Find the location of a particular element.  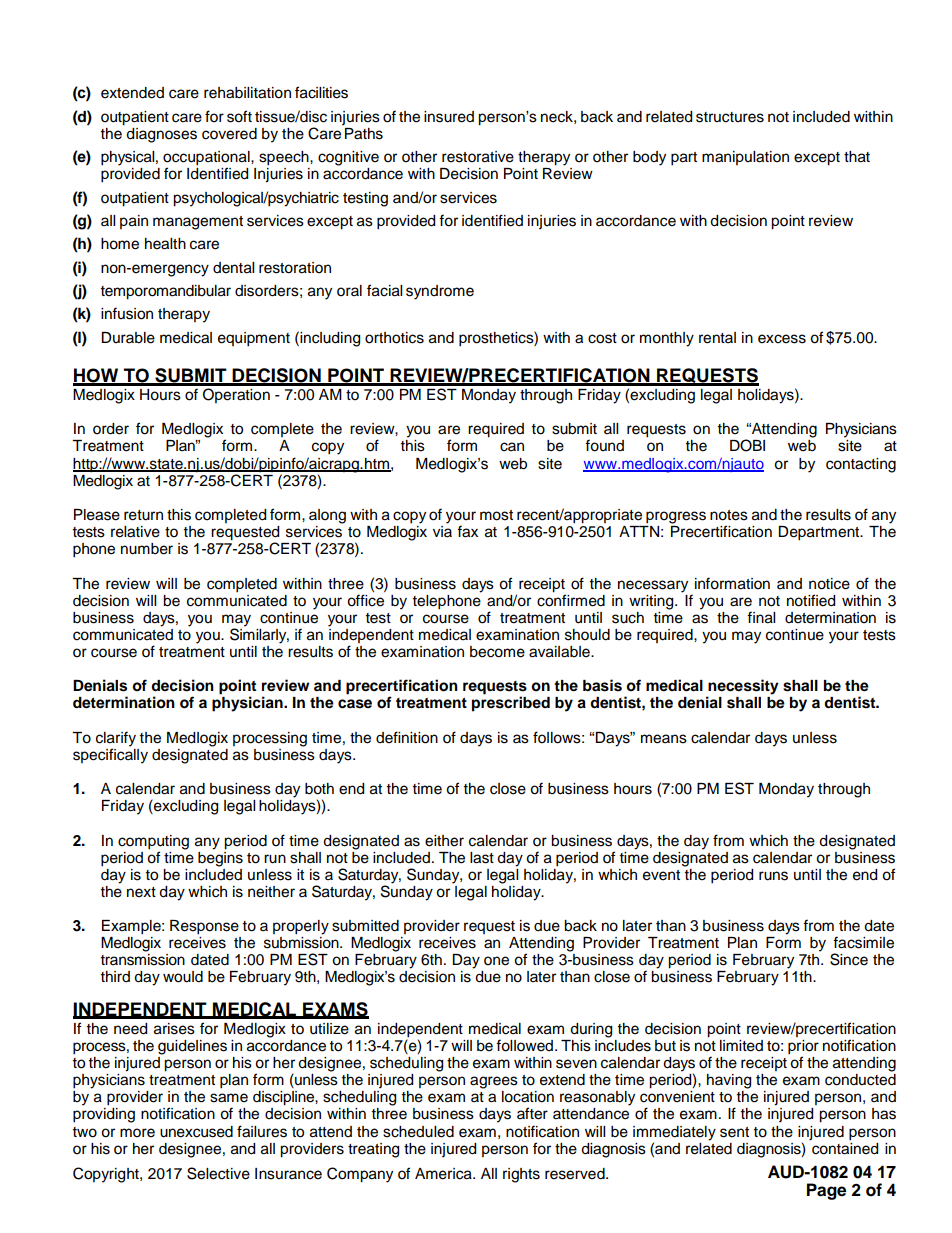

rights is located at coordinates (521, 1175).
